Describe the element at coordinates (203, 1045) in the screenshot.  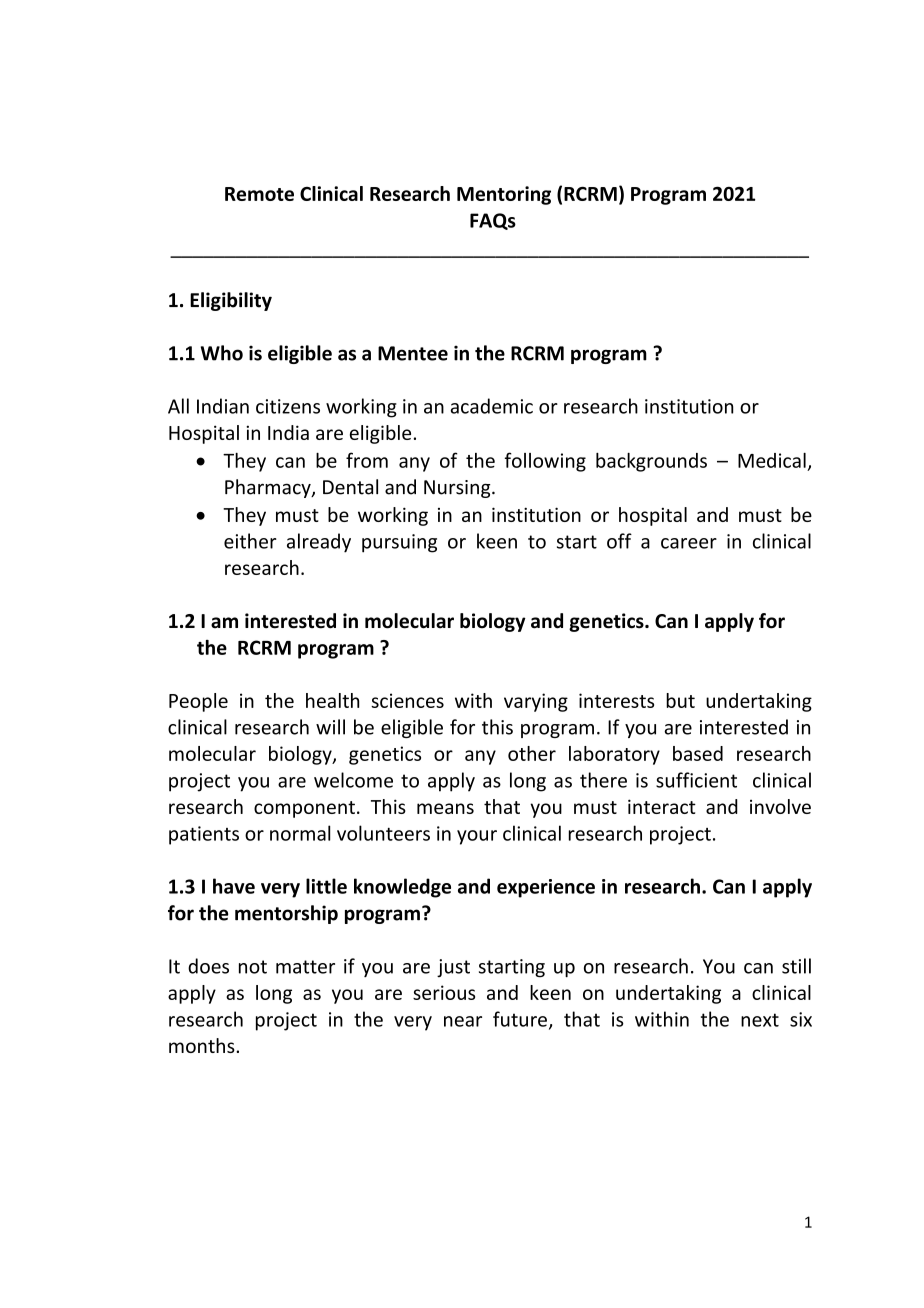
I see `months` at that location.
